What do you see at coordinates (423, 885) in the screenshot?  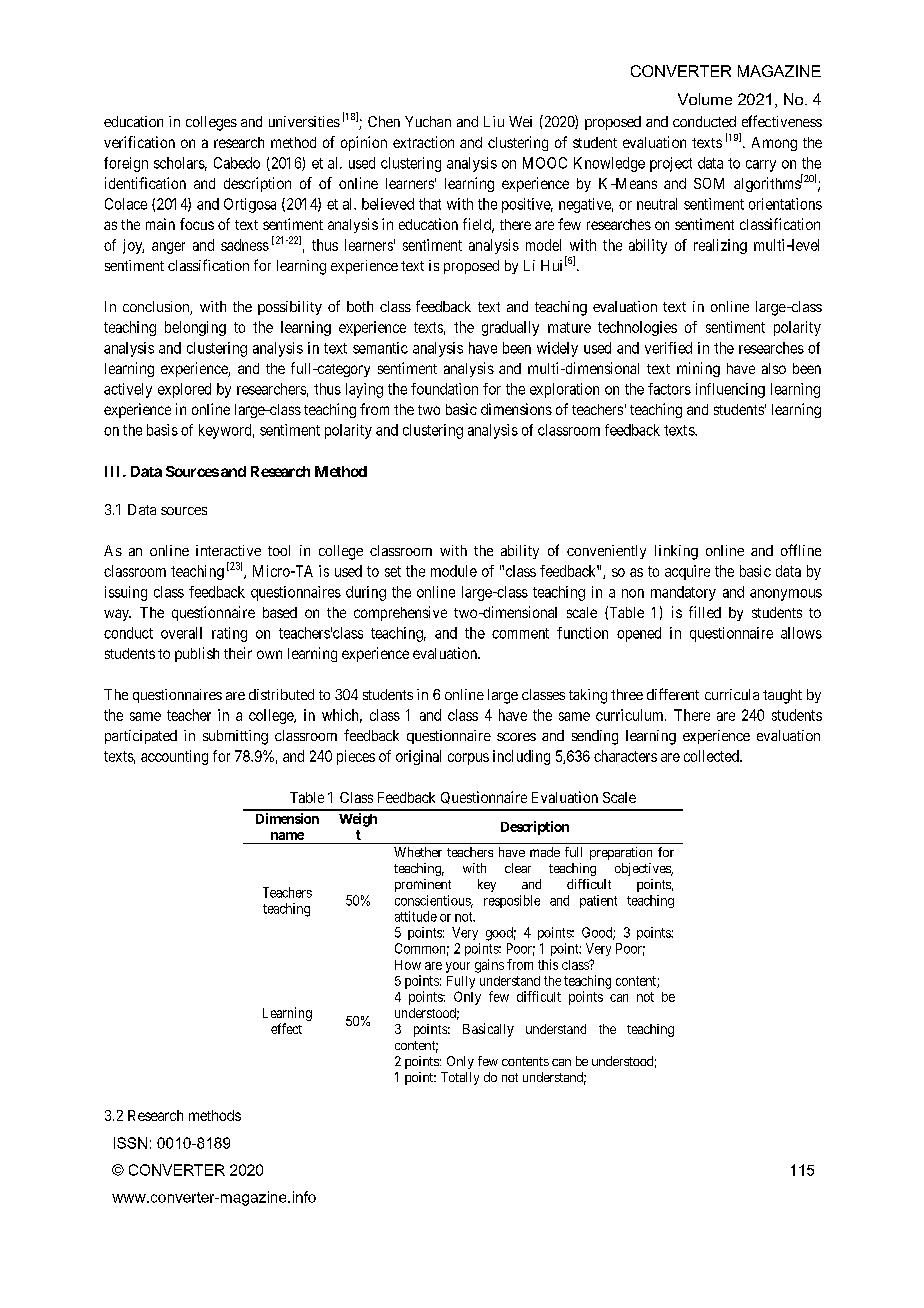 I see `prominent` at bounding box center [423, 885].
